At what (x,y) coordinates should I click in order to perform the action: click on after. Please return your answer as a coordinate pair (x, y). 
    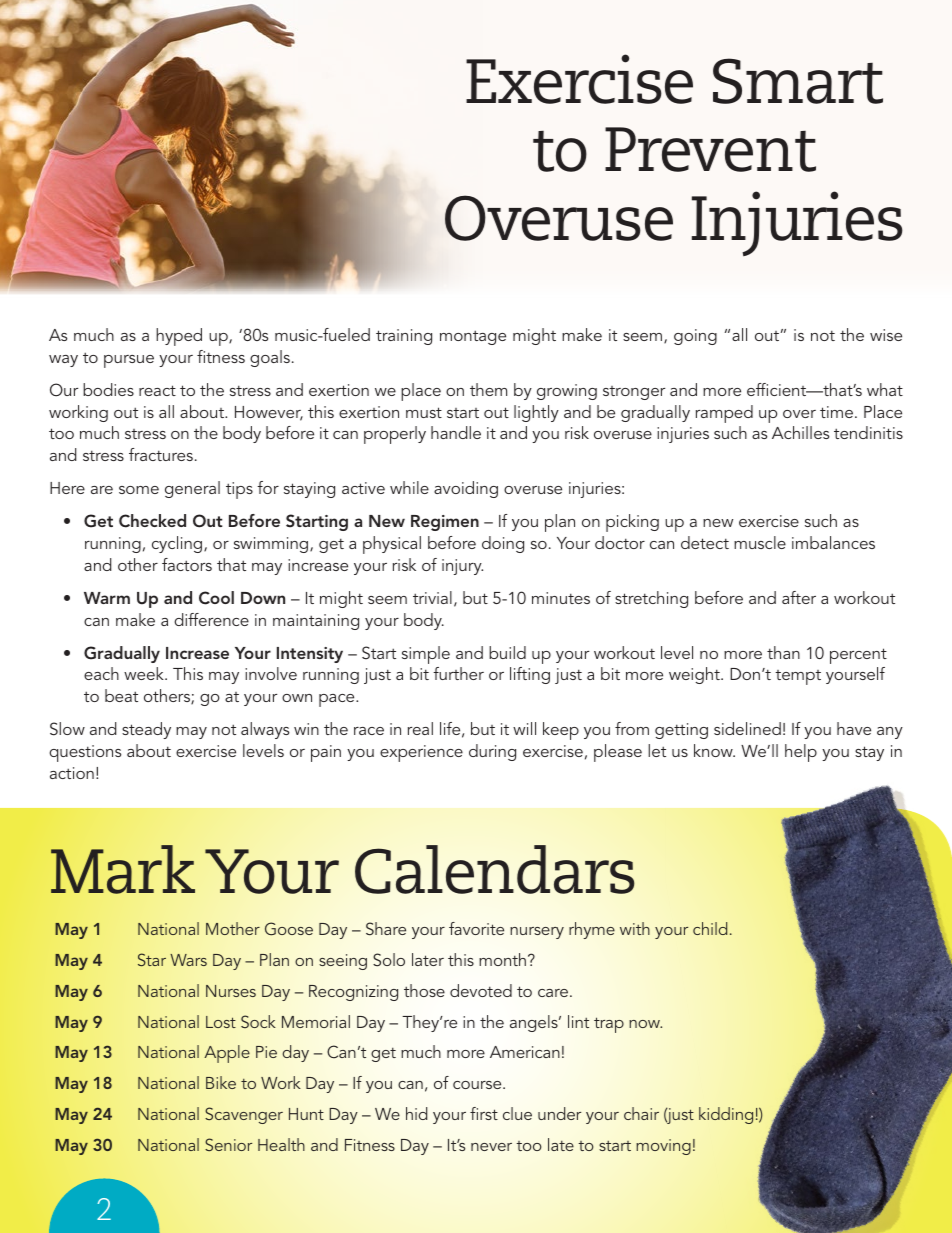
    Looking at the image, I should click on (799, 597).
